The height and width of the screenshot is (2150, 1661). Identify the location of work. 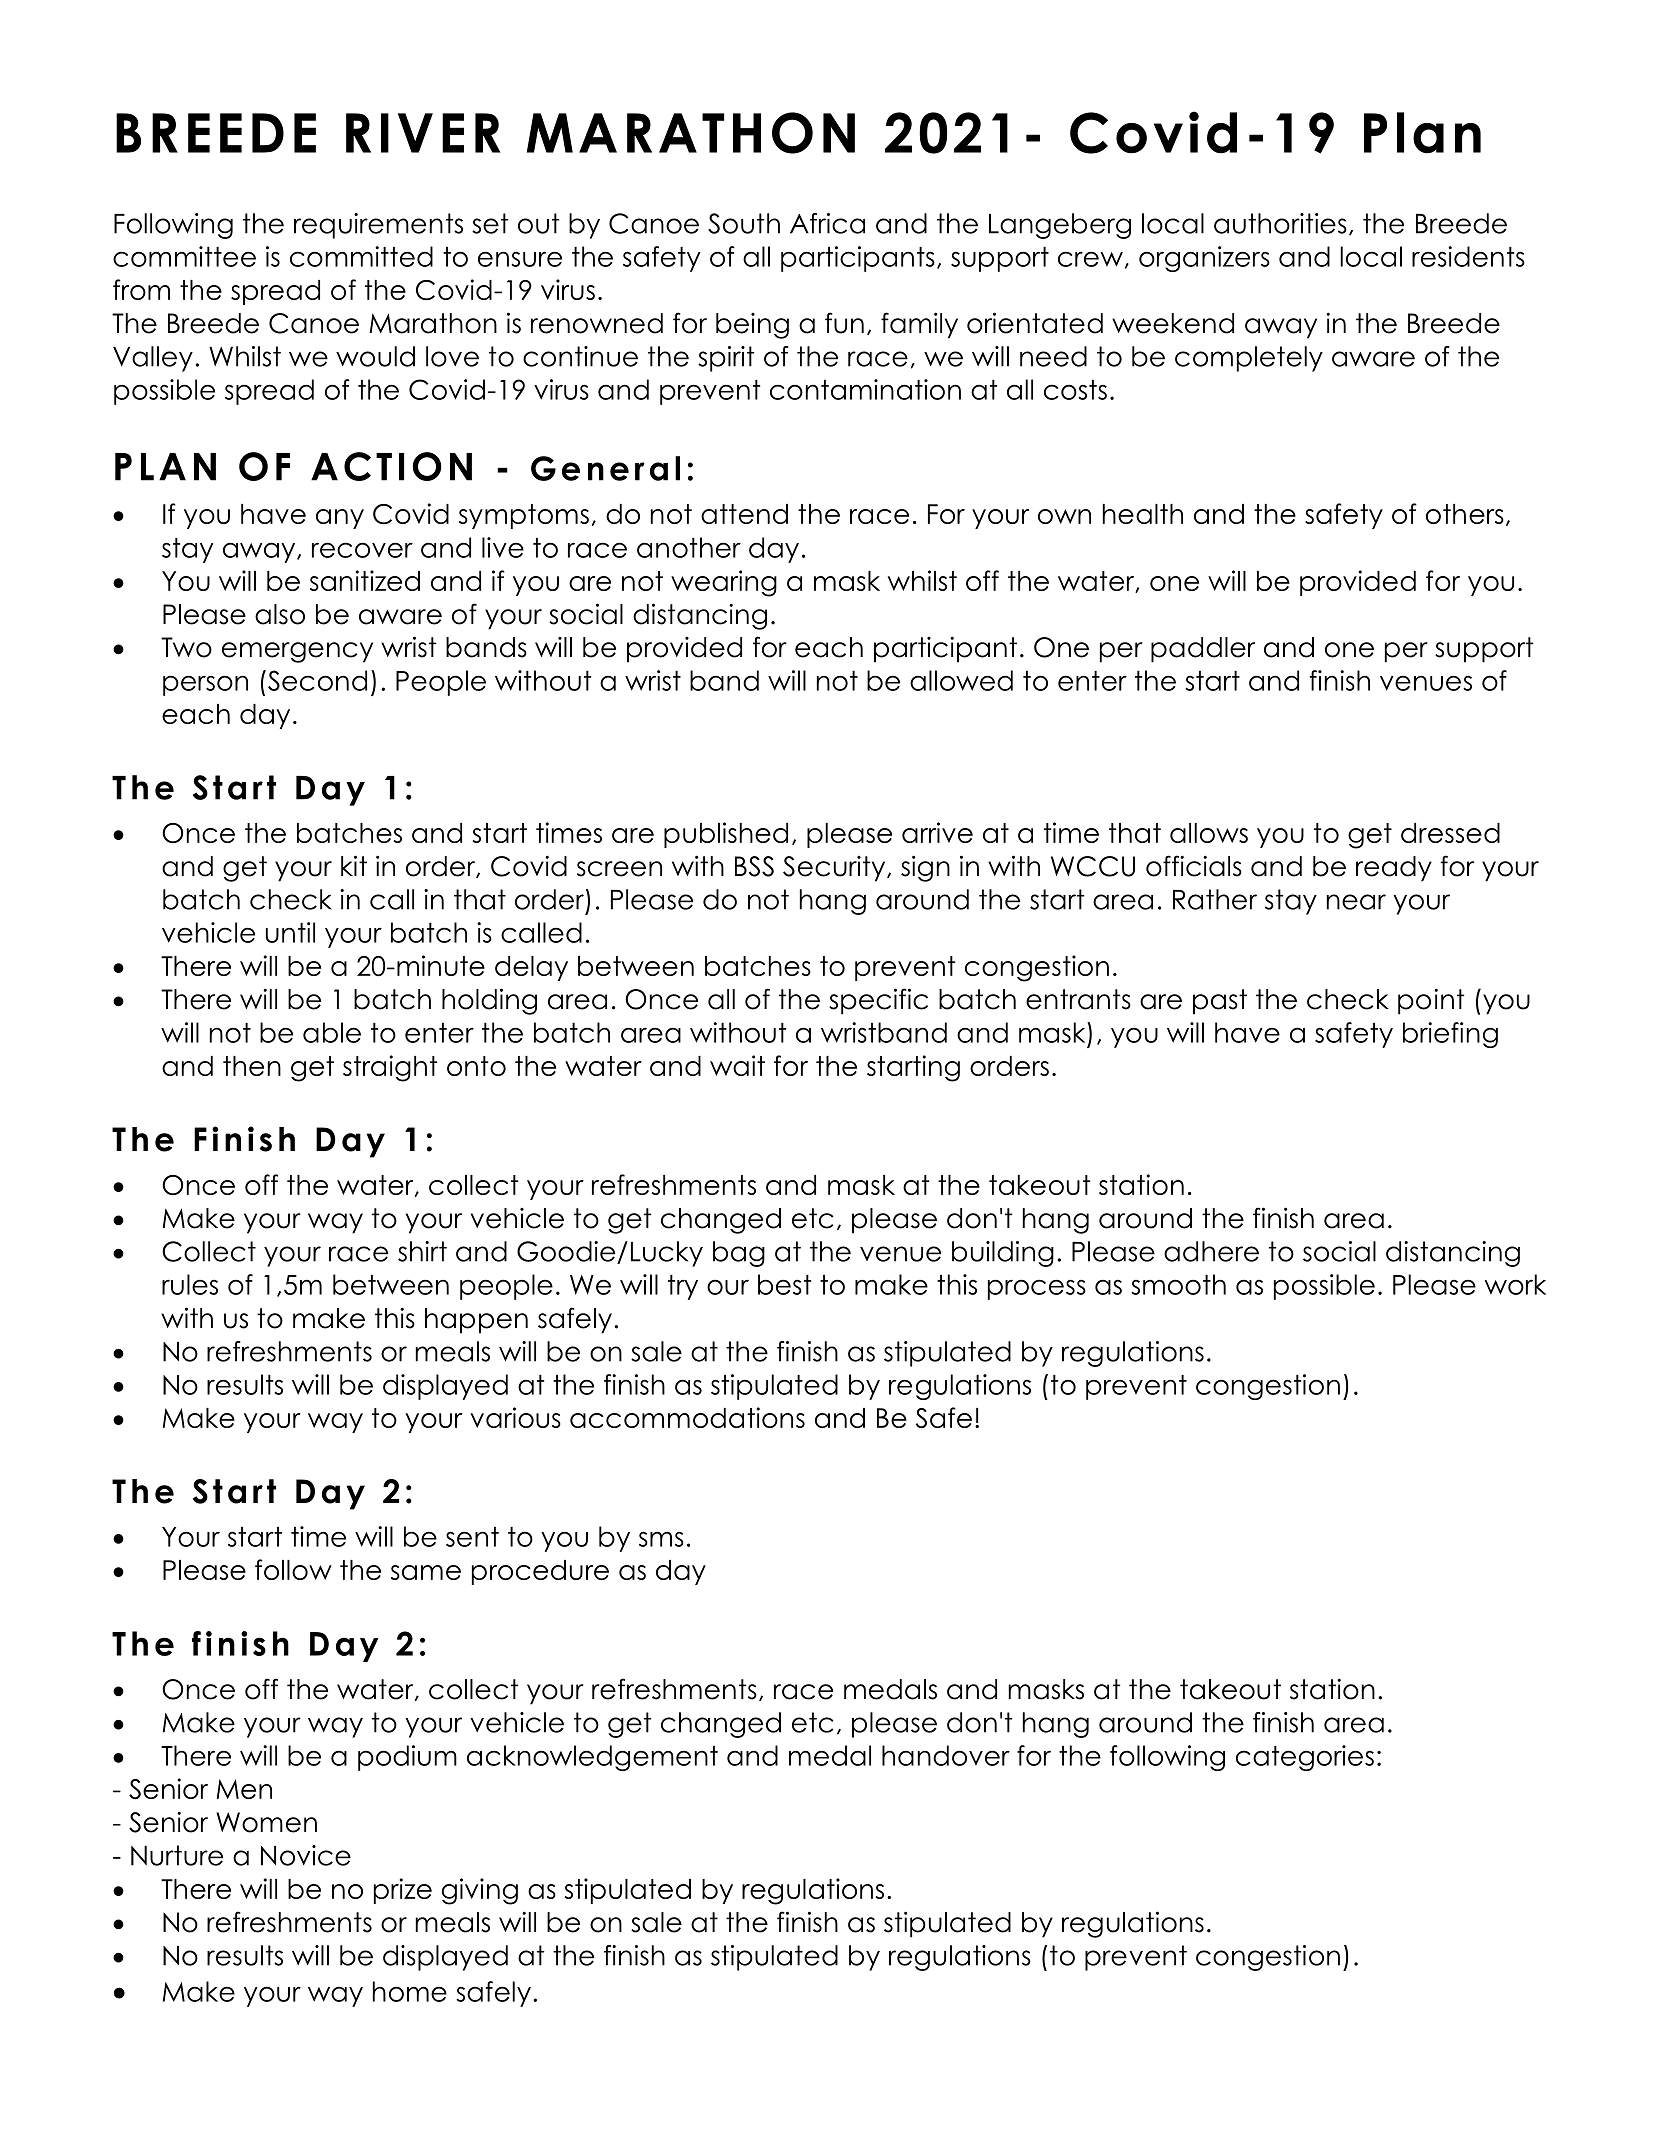
(1515, 1284).
